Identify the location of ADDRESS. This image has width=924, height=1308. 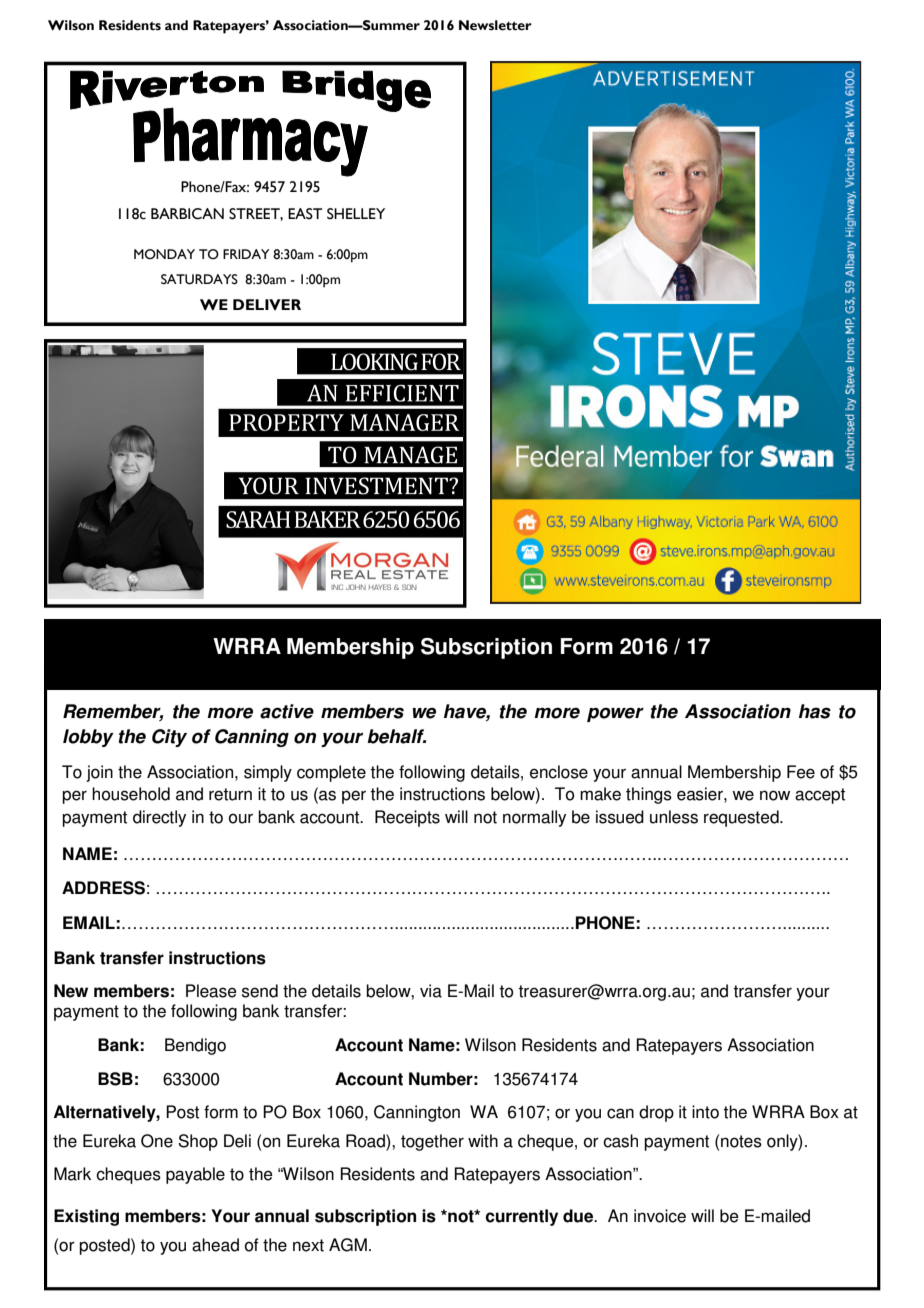
(103, 888).
